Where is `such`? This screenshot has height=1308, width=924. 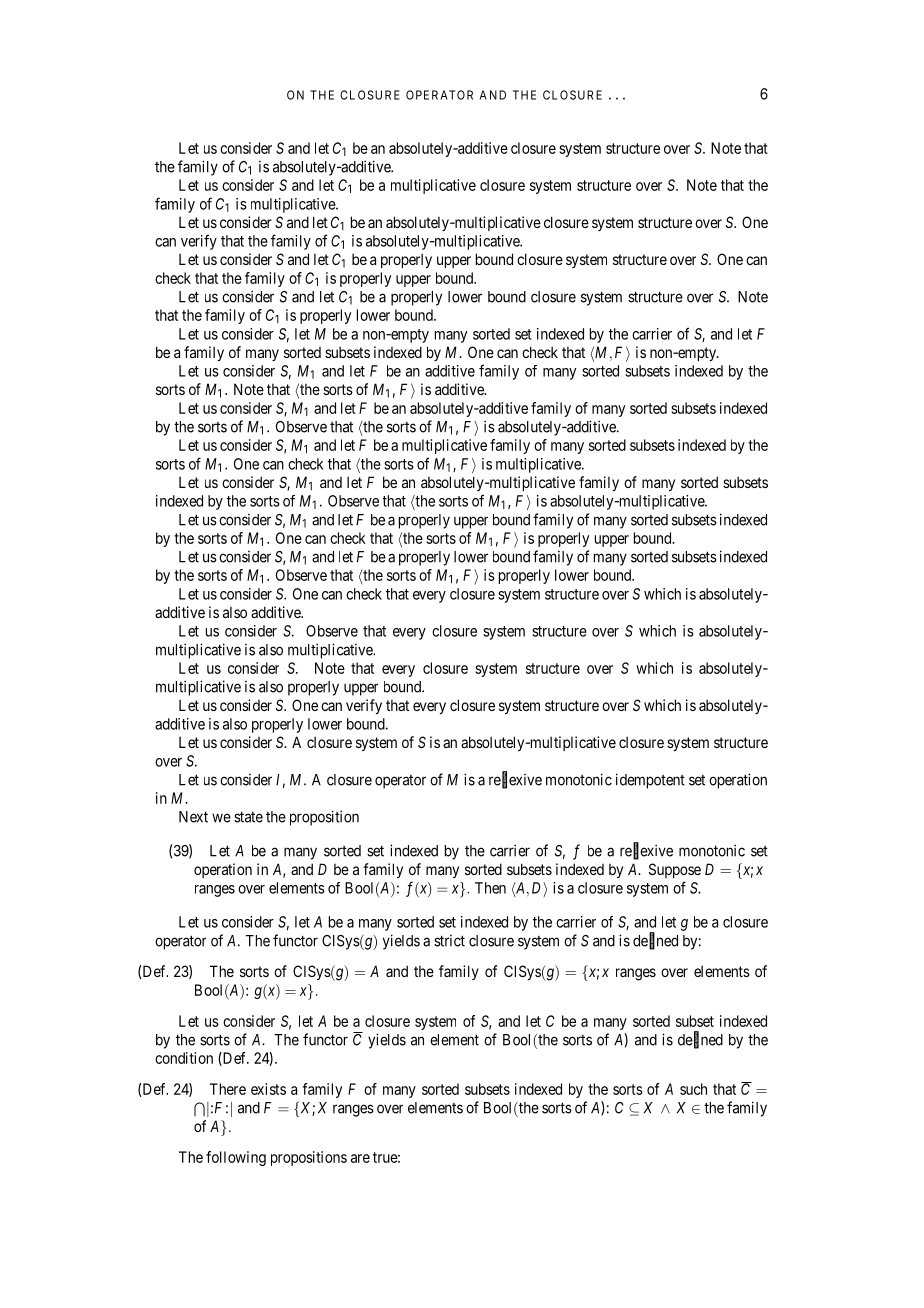
such is located at coordinates (693, 1089).
